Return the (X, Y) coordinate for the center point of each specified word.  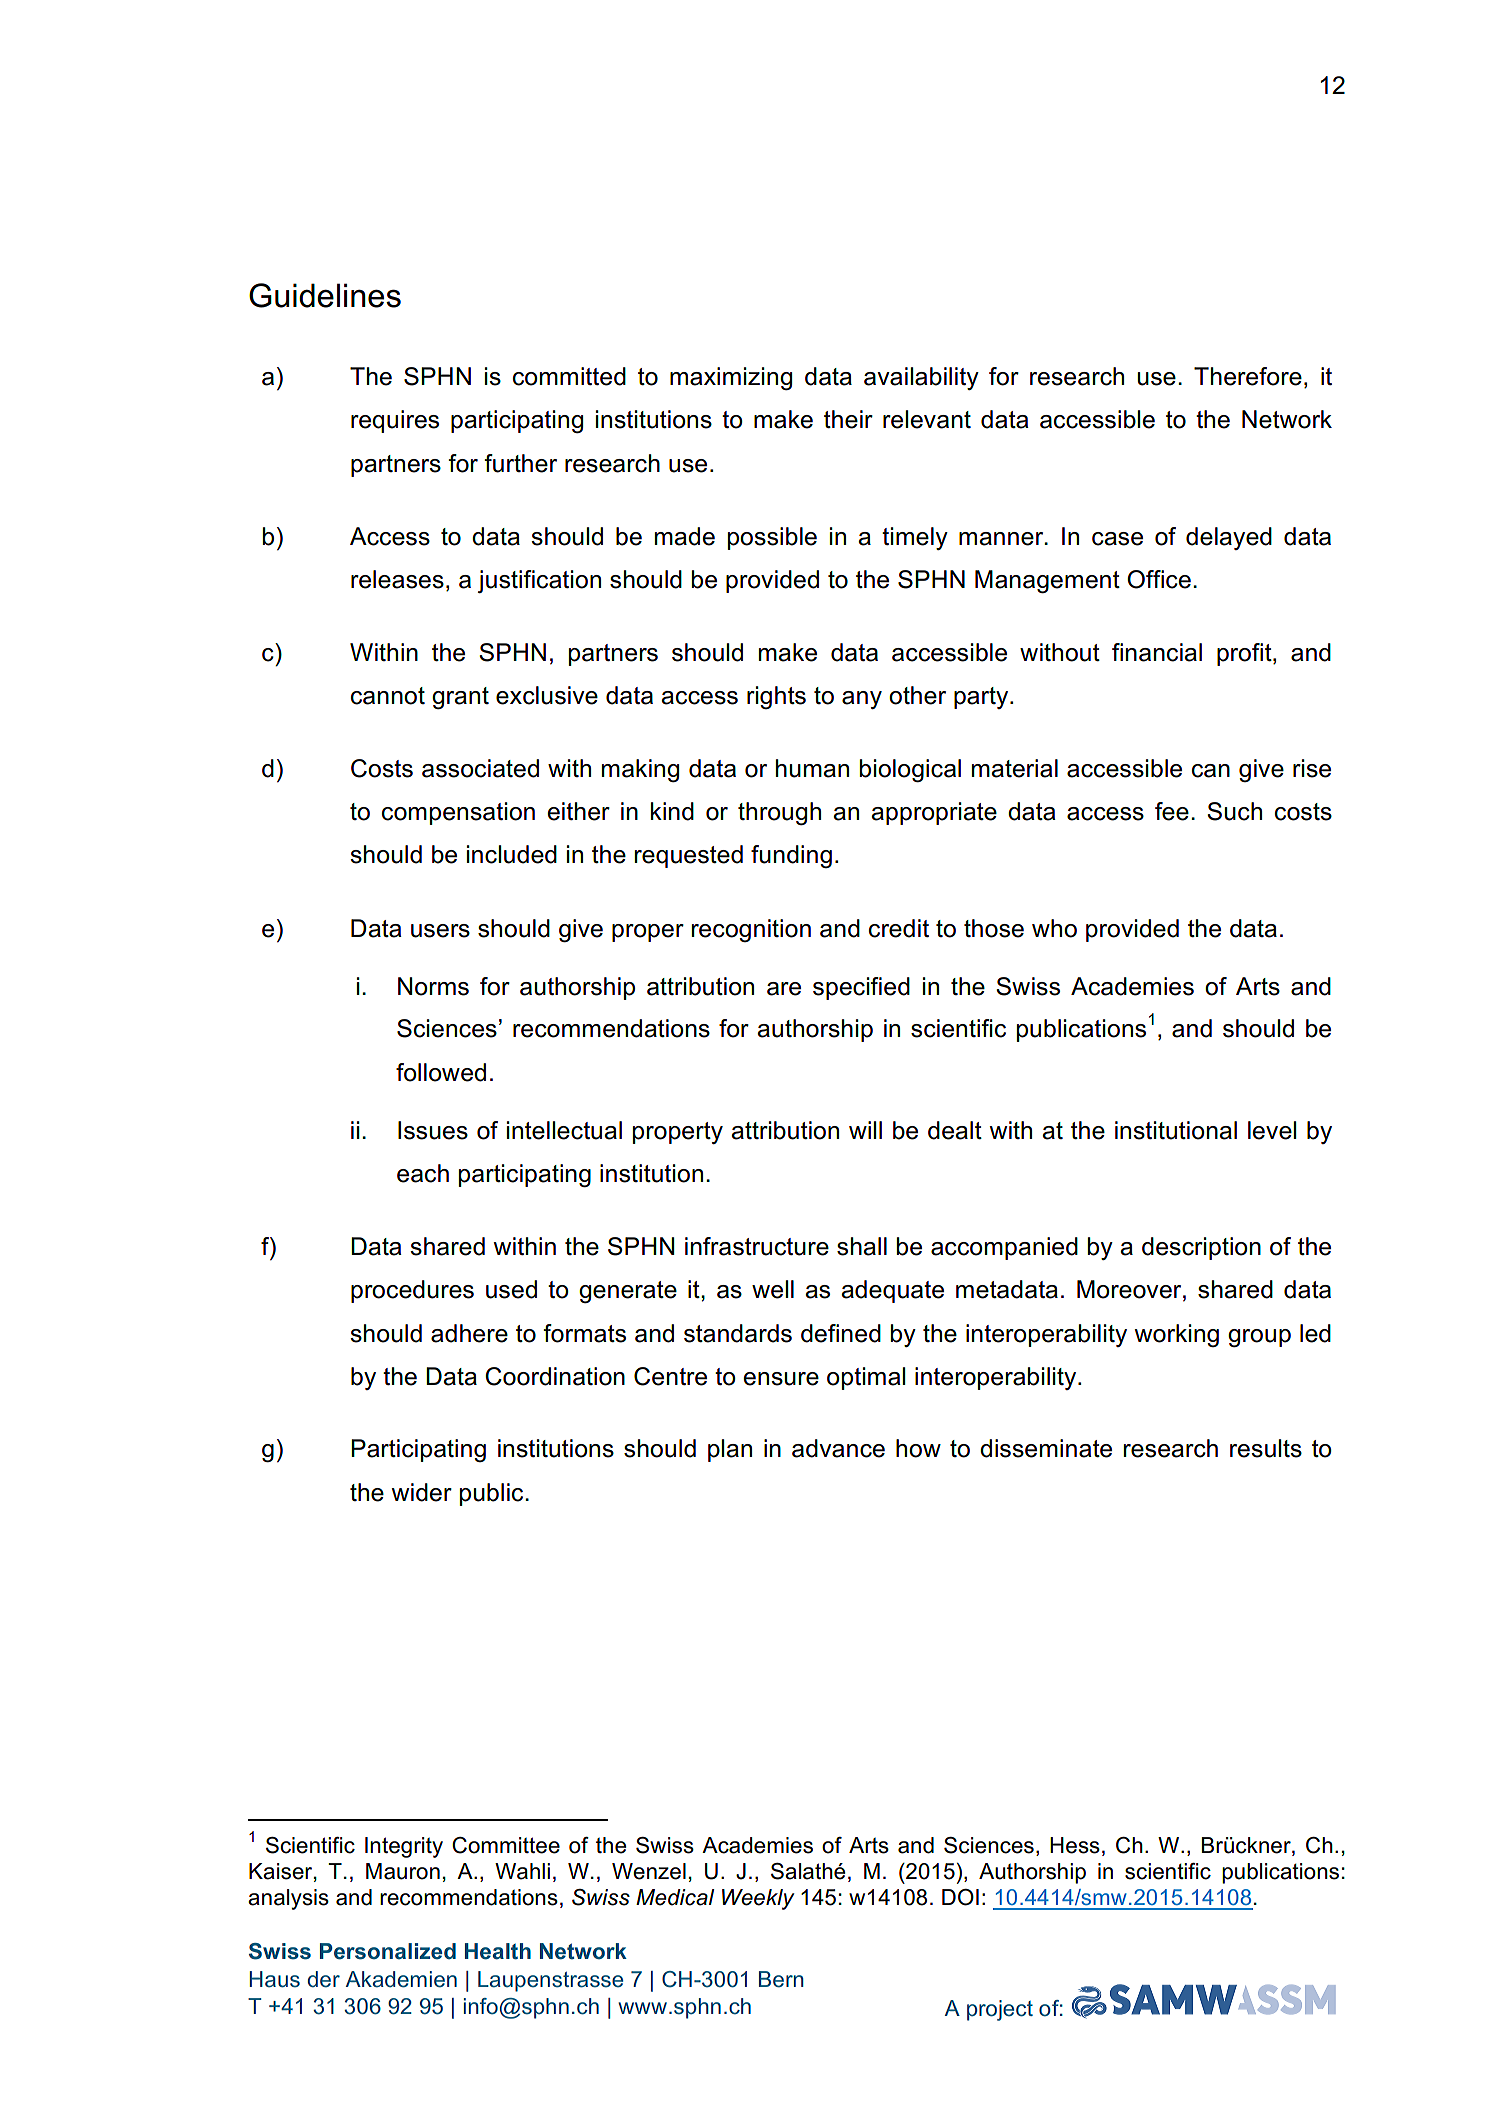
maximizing (731, 378)
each (423, 1173)
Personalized (388, 1951)
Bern (781, 1979)
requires (395, 421)
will (865, 1130)
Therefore (1248, 376)
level (1272, 1130)
